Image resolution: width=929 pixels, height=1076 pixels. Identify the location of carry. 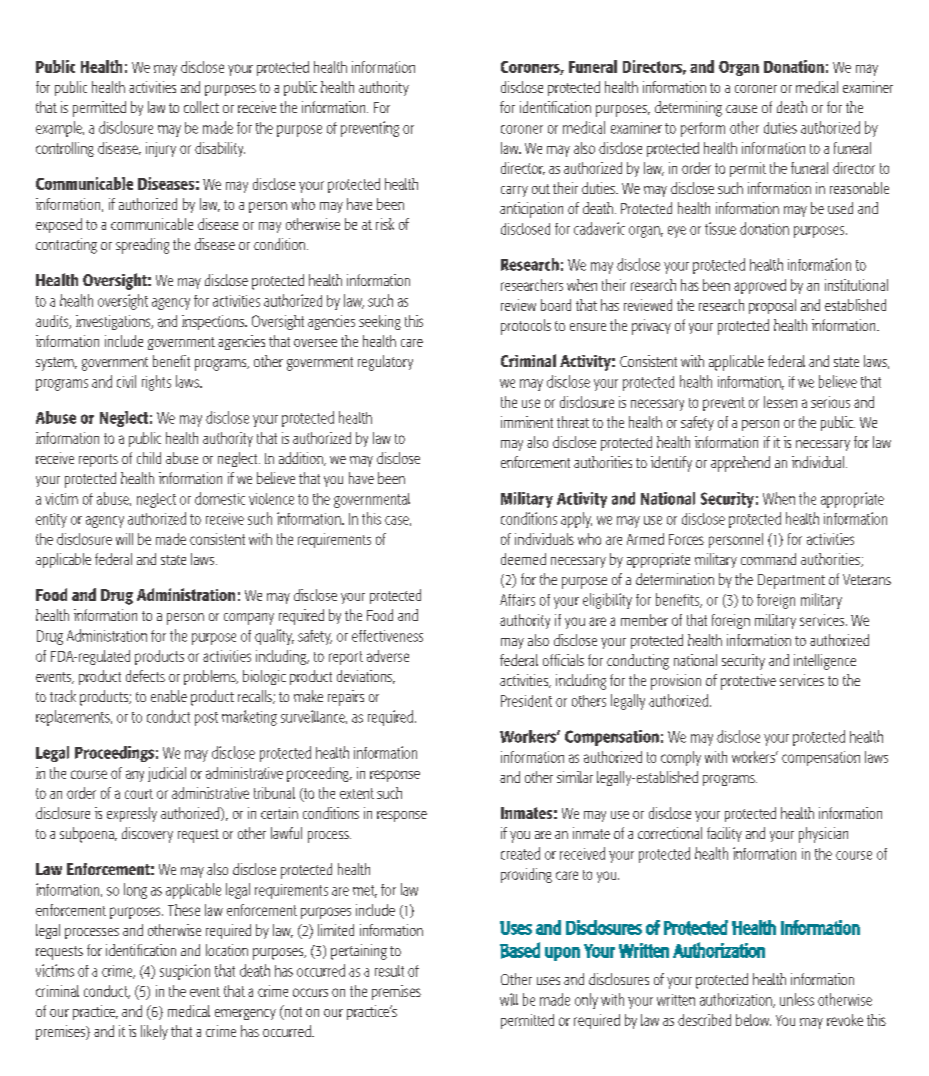
(514, 191).
